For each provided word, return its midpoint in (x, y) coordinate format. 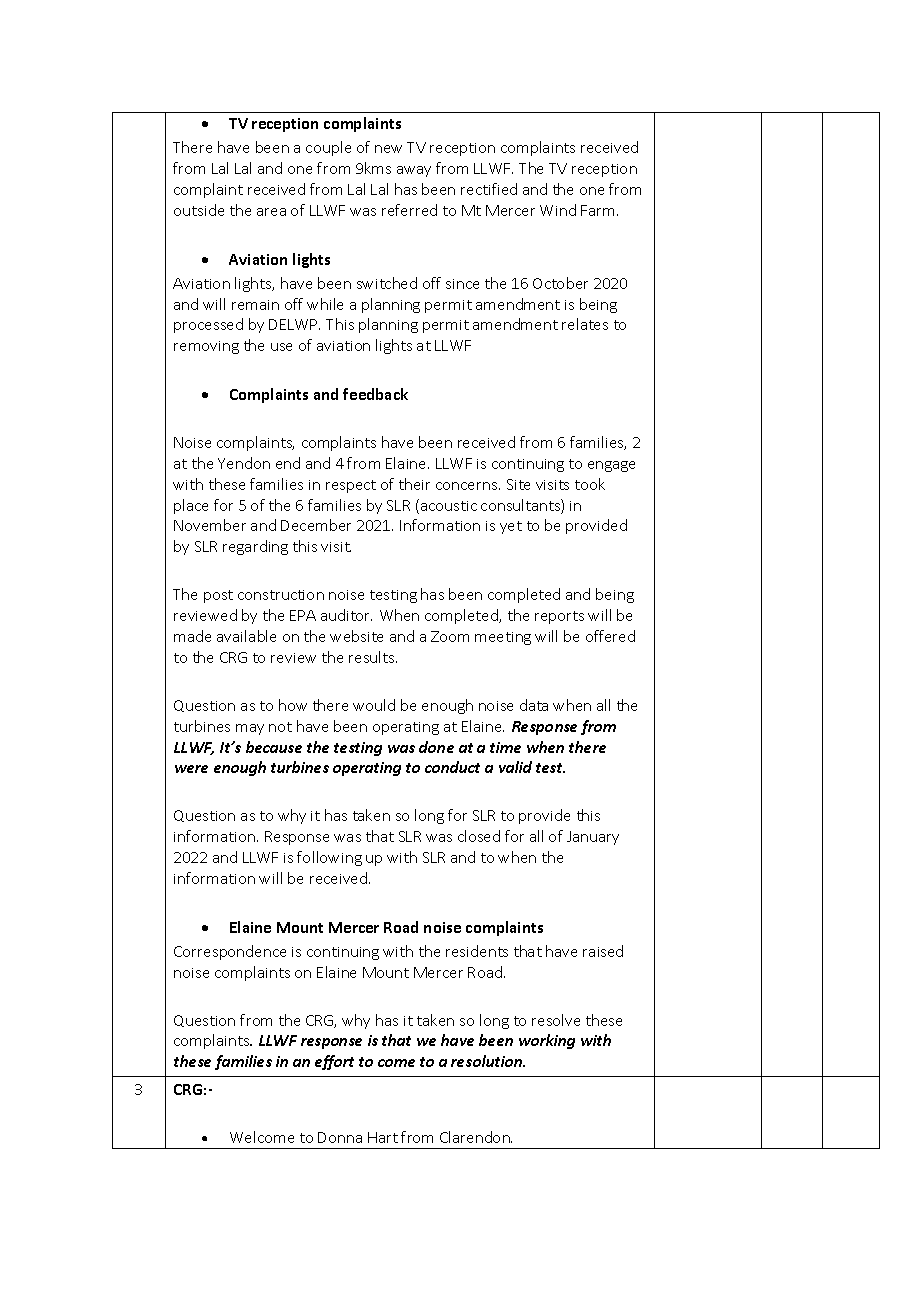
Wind (558, 210)
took (590, 484)
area (271, 212)
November (210, 525)
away (414, 171)
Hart (383, 1137)
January (593, 838)
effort (334, 1062)
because (274, 747)
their (414, 484)
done (436, 747)
